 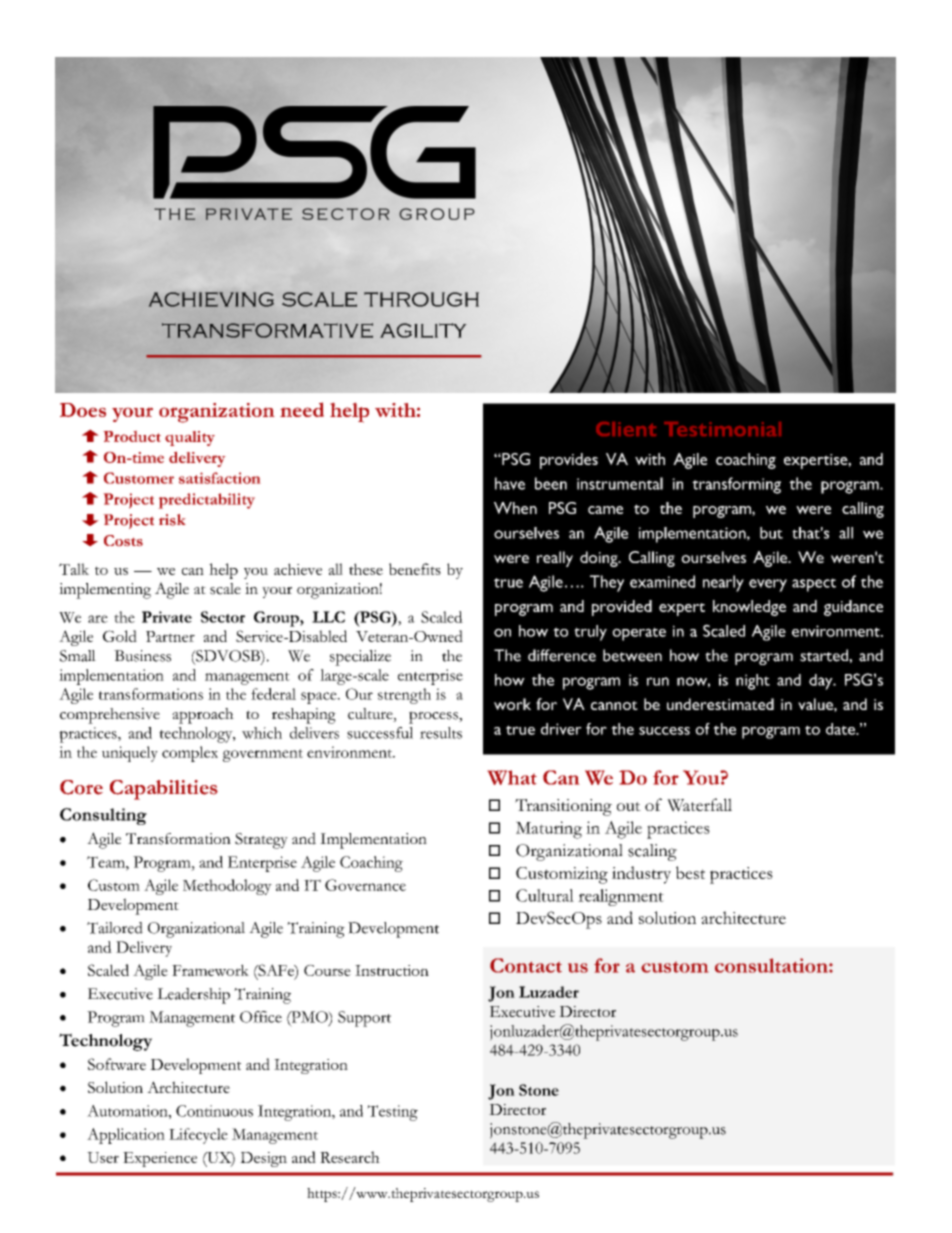 What do you see at coordinates (545, 895) in the screenshot?
I see `Cultural` at bounding box center [545, 895].
